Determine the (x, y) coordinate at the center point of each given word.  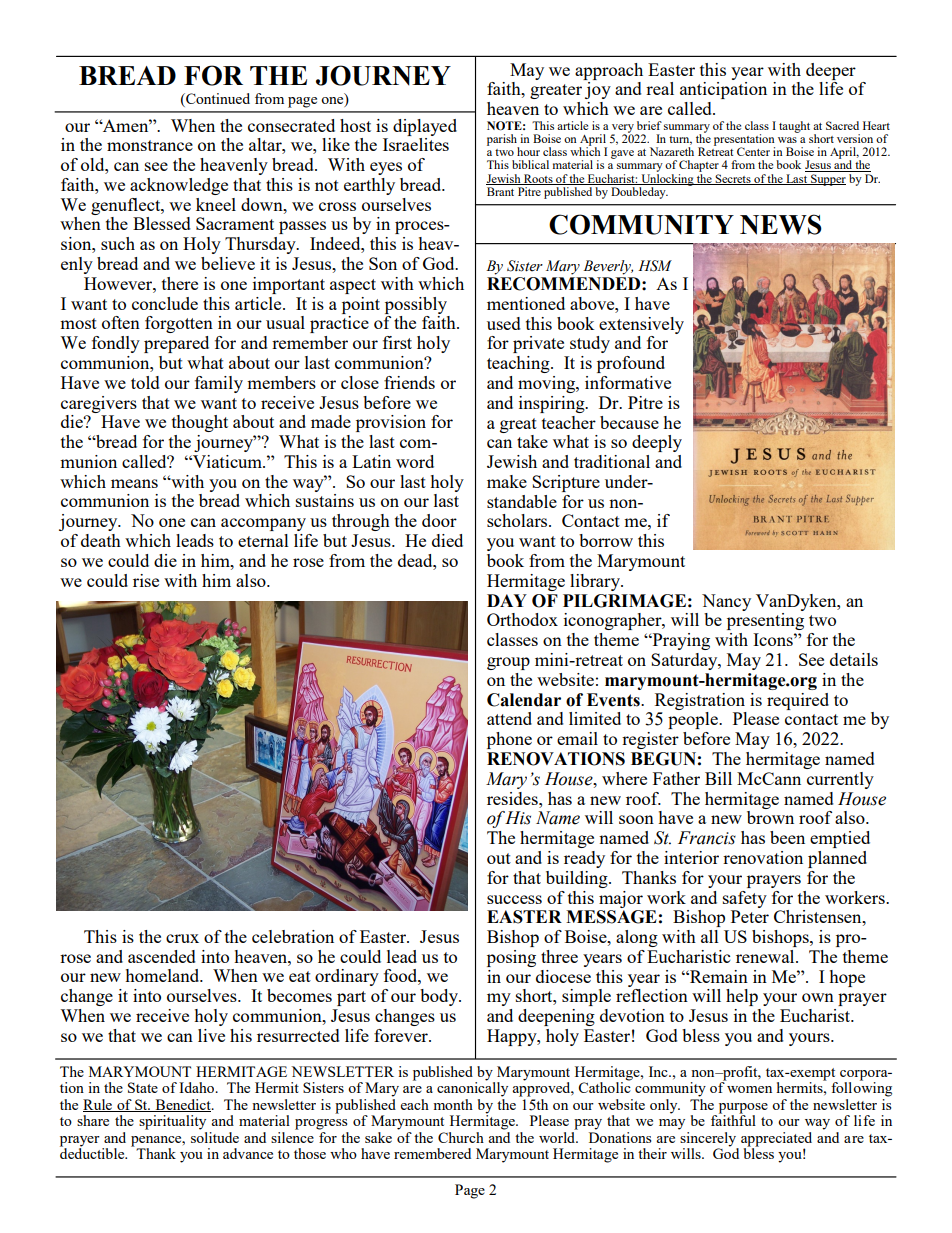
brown (770, 817)
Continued (217, 100)
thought (200, 423)
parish (503, 141)
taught (794, 127)
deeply (657, 443)
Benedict (183, 1105)
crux (182, 938)
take (532, 441)
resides (513, 798)
